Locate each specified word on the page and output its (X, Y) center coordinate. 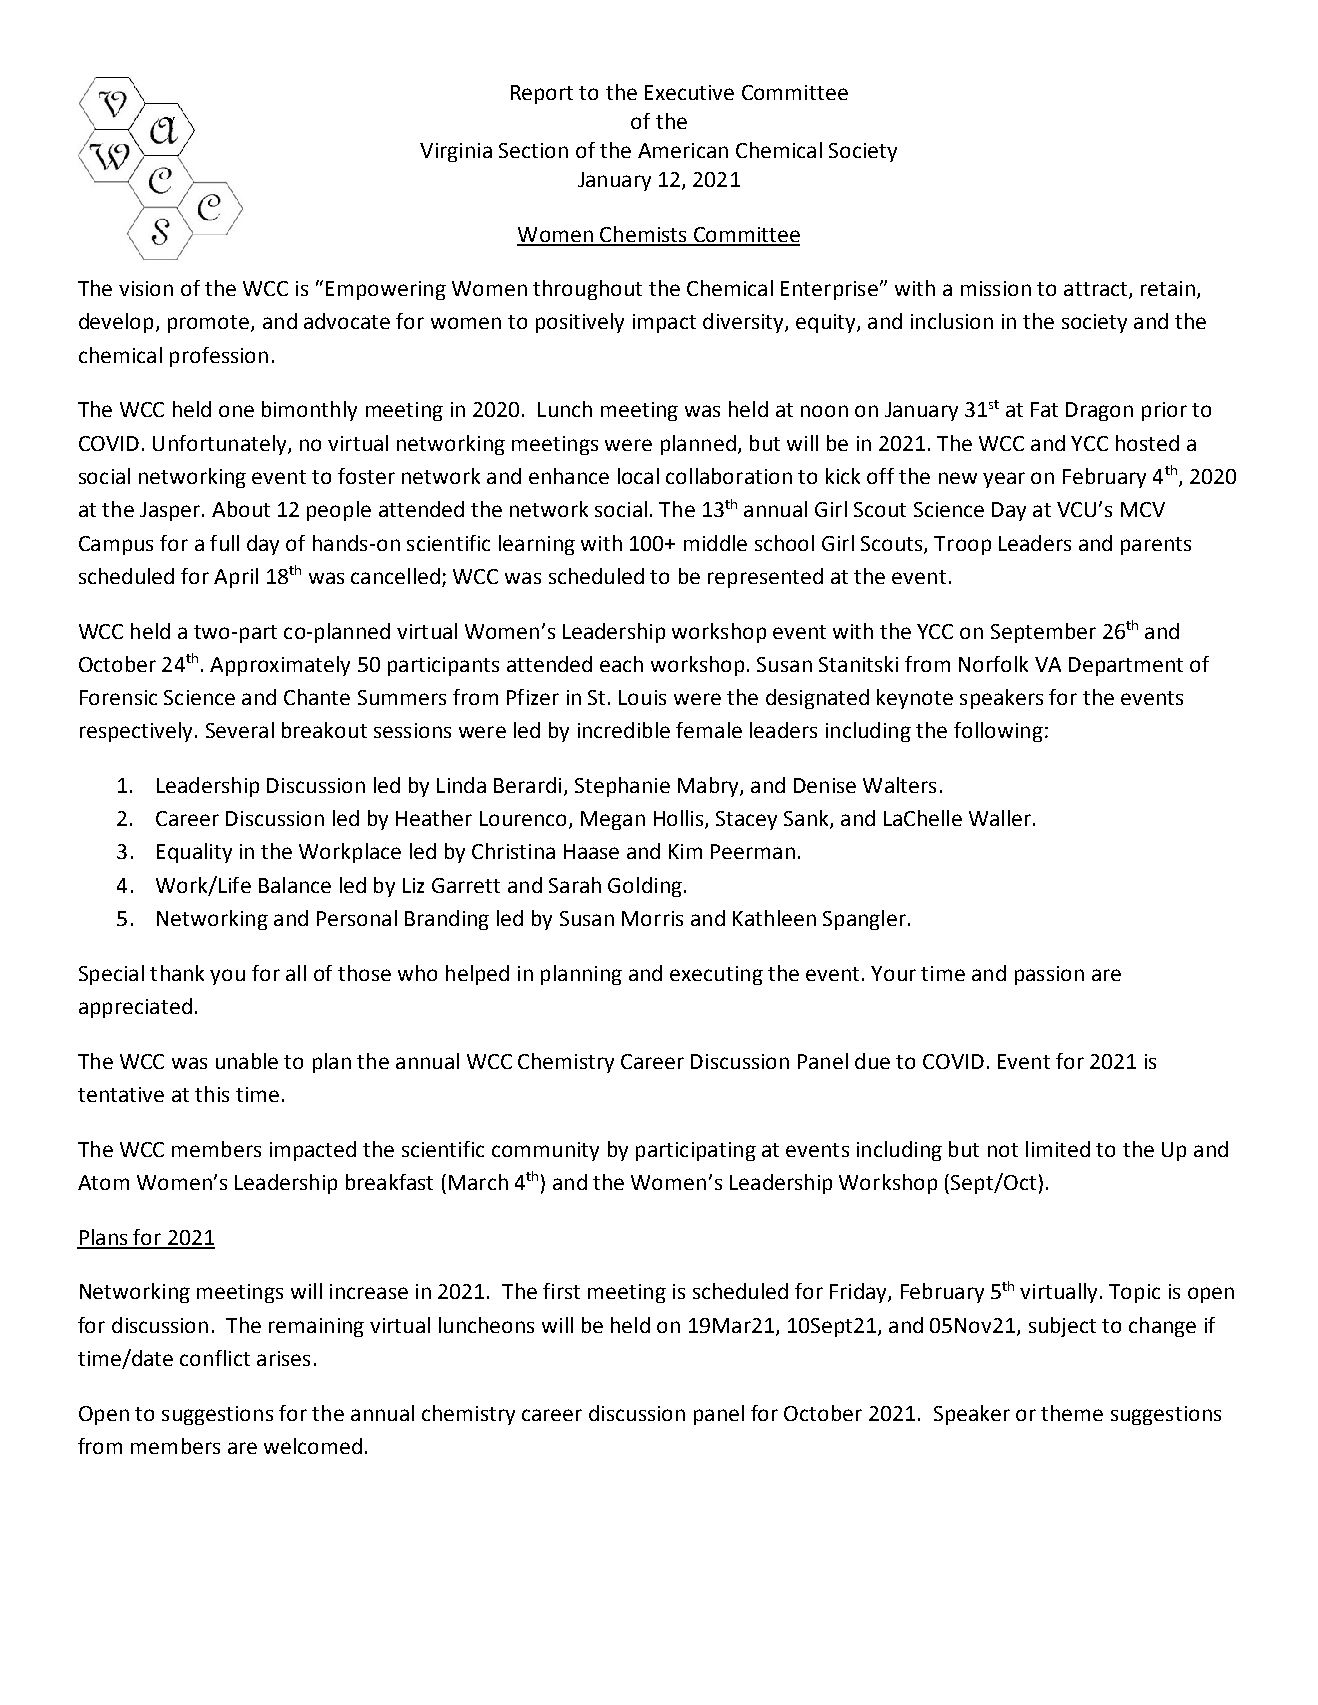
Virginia (456, 152)
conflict (215, 1358)
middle (715, 543)
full (224, 543)
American (683, 150)
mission (996, 288)
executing (716, 975)
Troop (962, 545)
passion (1049, 975)
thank (177, 973)
